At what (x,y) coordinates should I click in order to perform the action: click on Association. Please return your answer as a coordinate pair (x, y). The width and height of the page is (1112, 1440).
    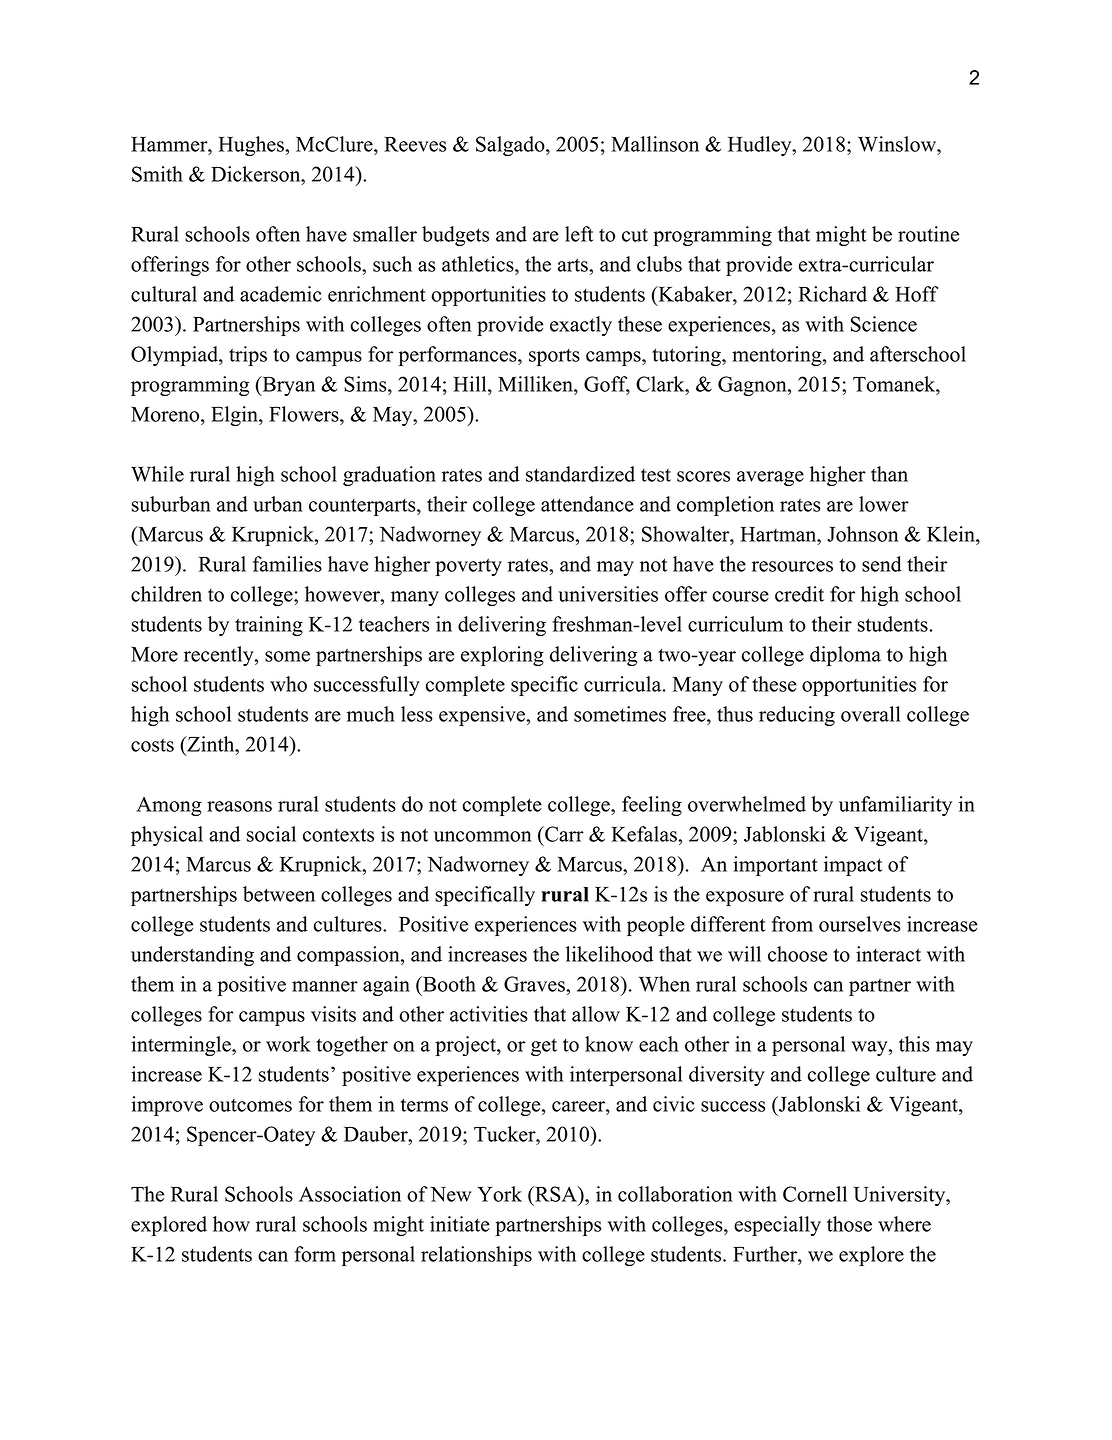
    Looking at the image, I should click on (350, 1194).
